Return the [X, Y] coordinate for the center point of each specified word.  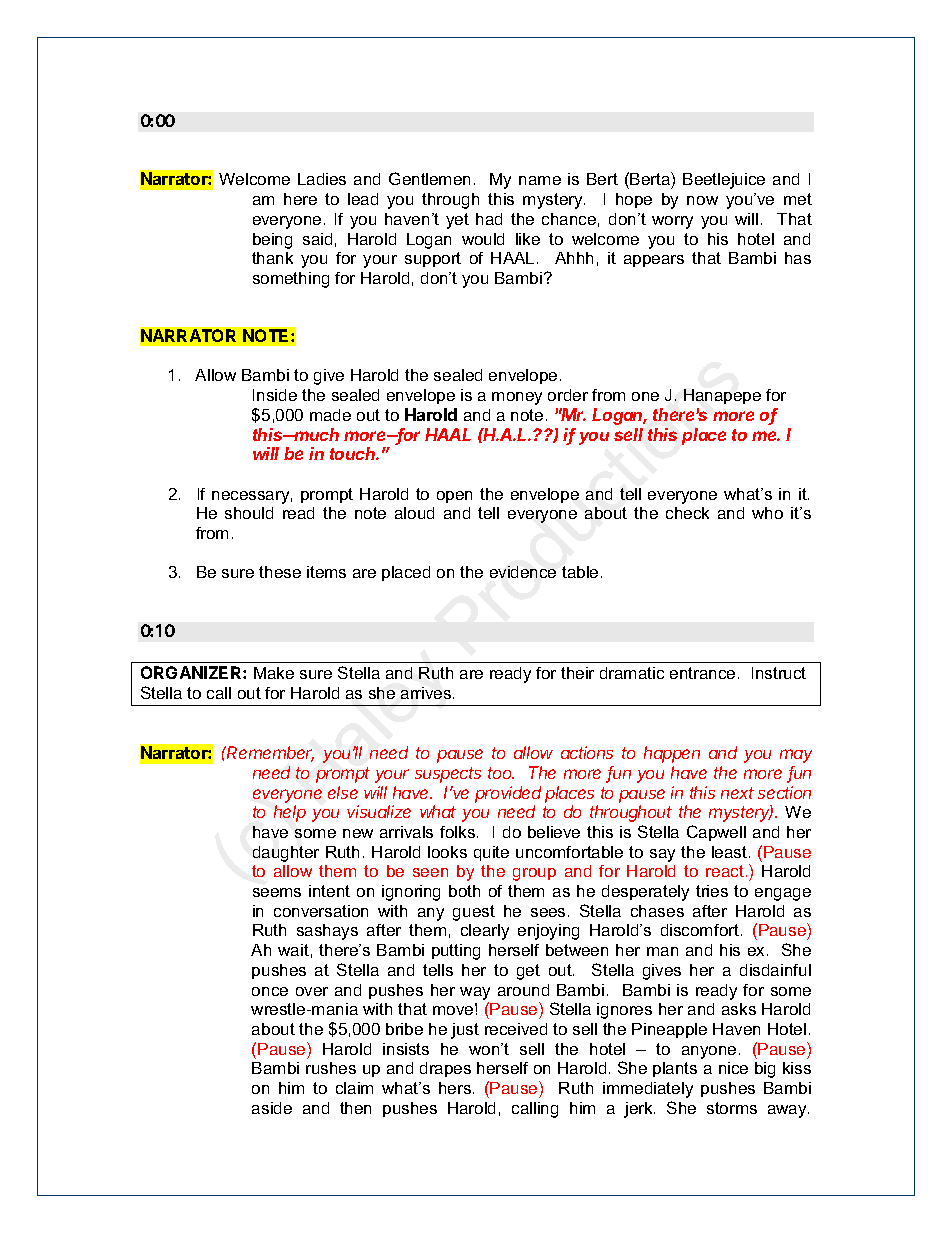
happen [672, 754]
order [568, 395]
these [280, 572]
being [272, 241]
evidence [523, 572]
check [687, 513]
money [517, 398]
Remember [270, 754]
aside [272, 1108]
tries [712, 891]
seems [277, 892]
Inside [275, 395]
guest [474, 913]
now [702, 200]
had [489, 219]
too [501, 773]
